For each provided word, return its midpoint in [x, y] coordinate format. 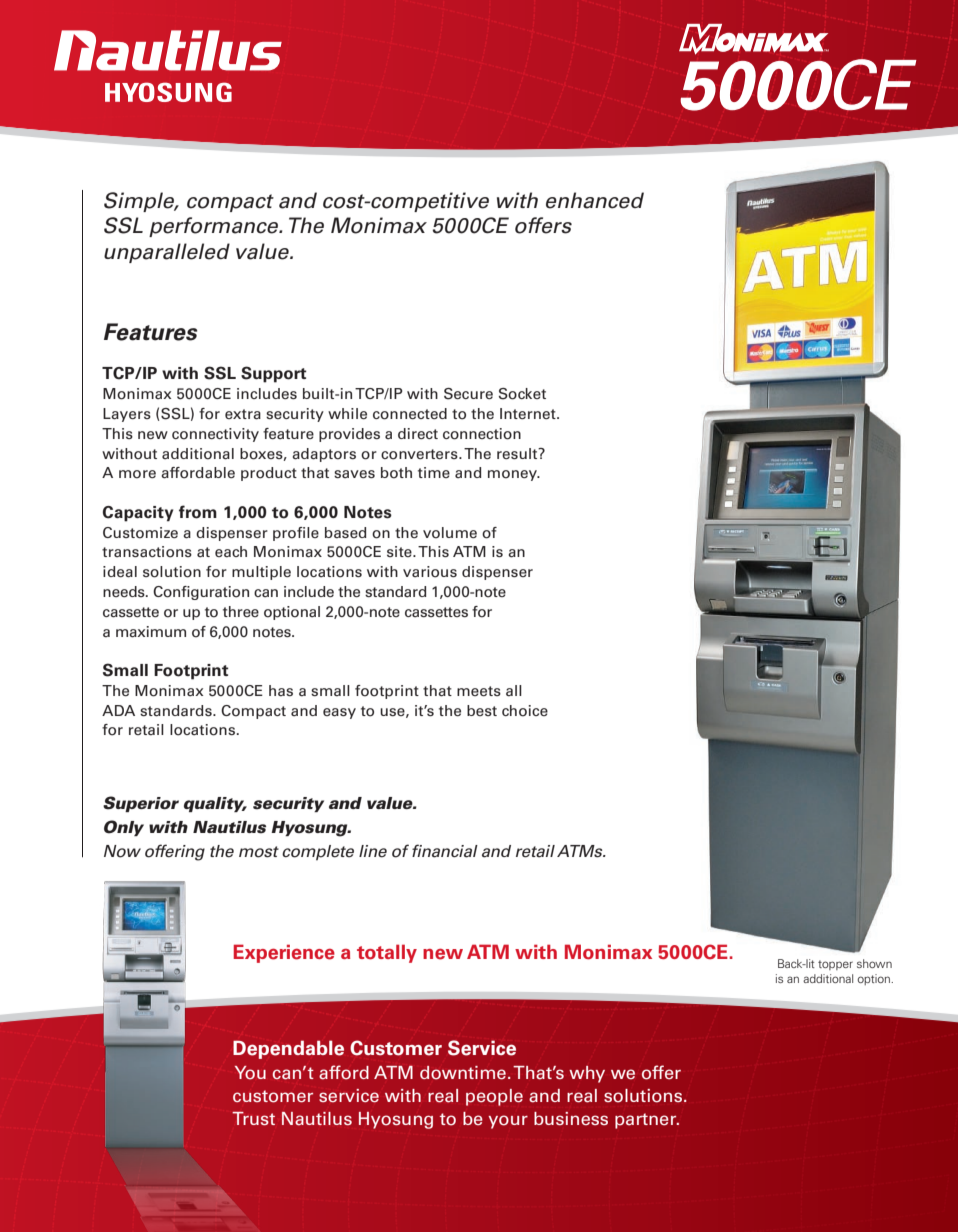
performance [215, 227]
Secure [468, 394]
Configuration [201, 593]
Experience [284, 953]
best [482, 710]
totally [387, 953]
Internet [529, 413]
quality [215, 804]
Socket [522, 394]
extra [243, 414]
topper [835, 965]
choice [525, 711]
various [430, 572]
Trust [253, 1118]
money [513, 475]
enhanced [595, 200]
